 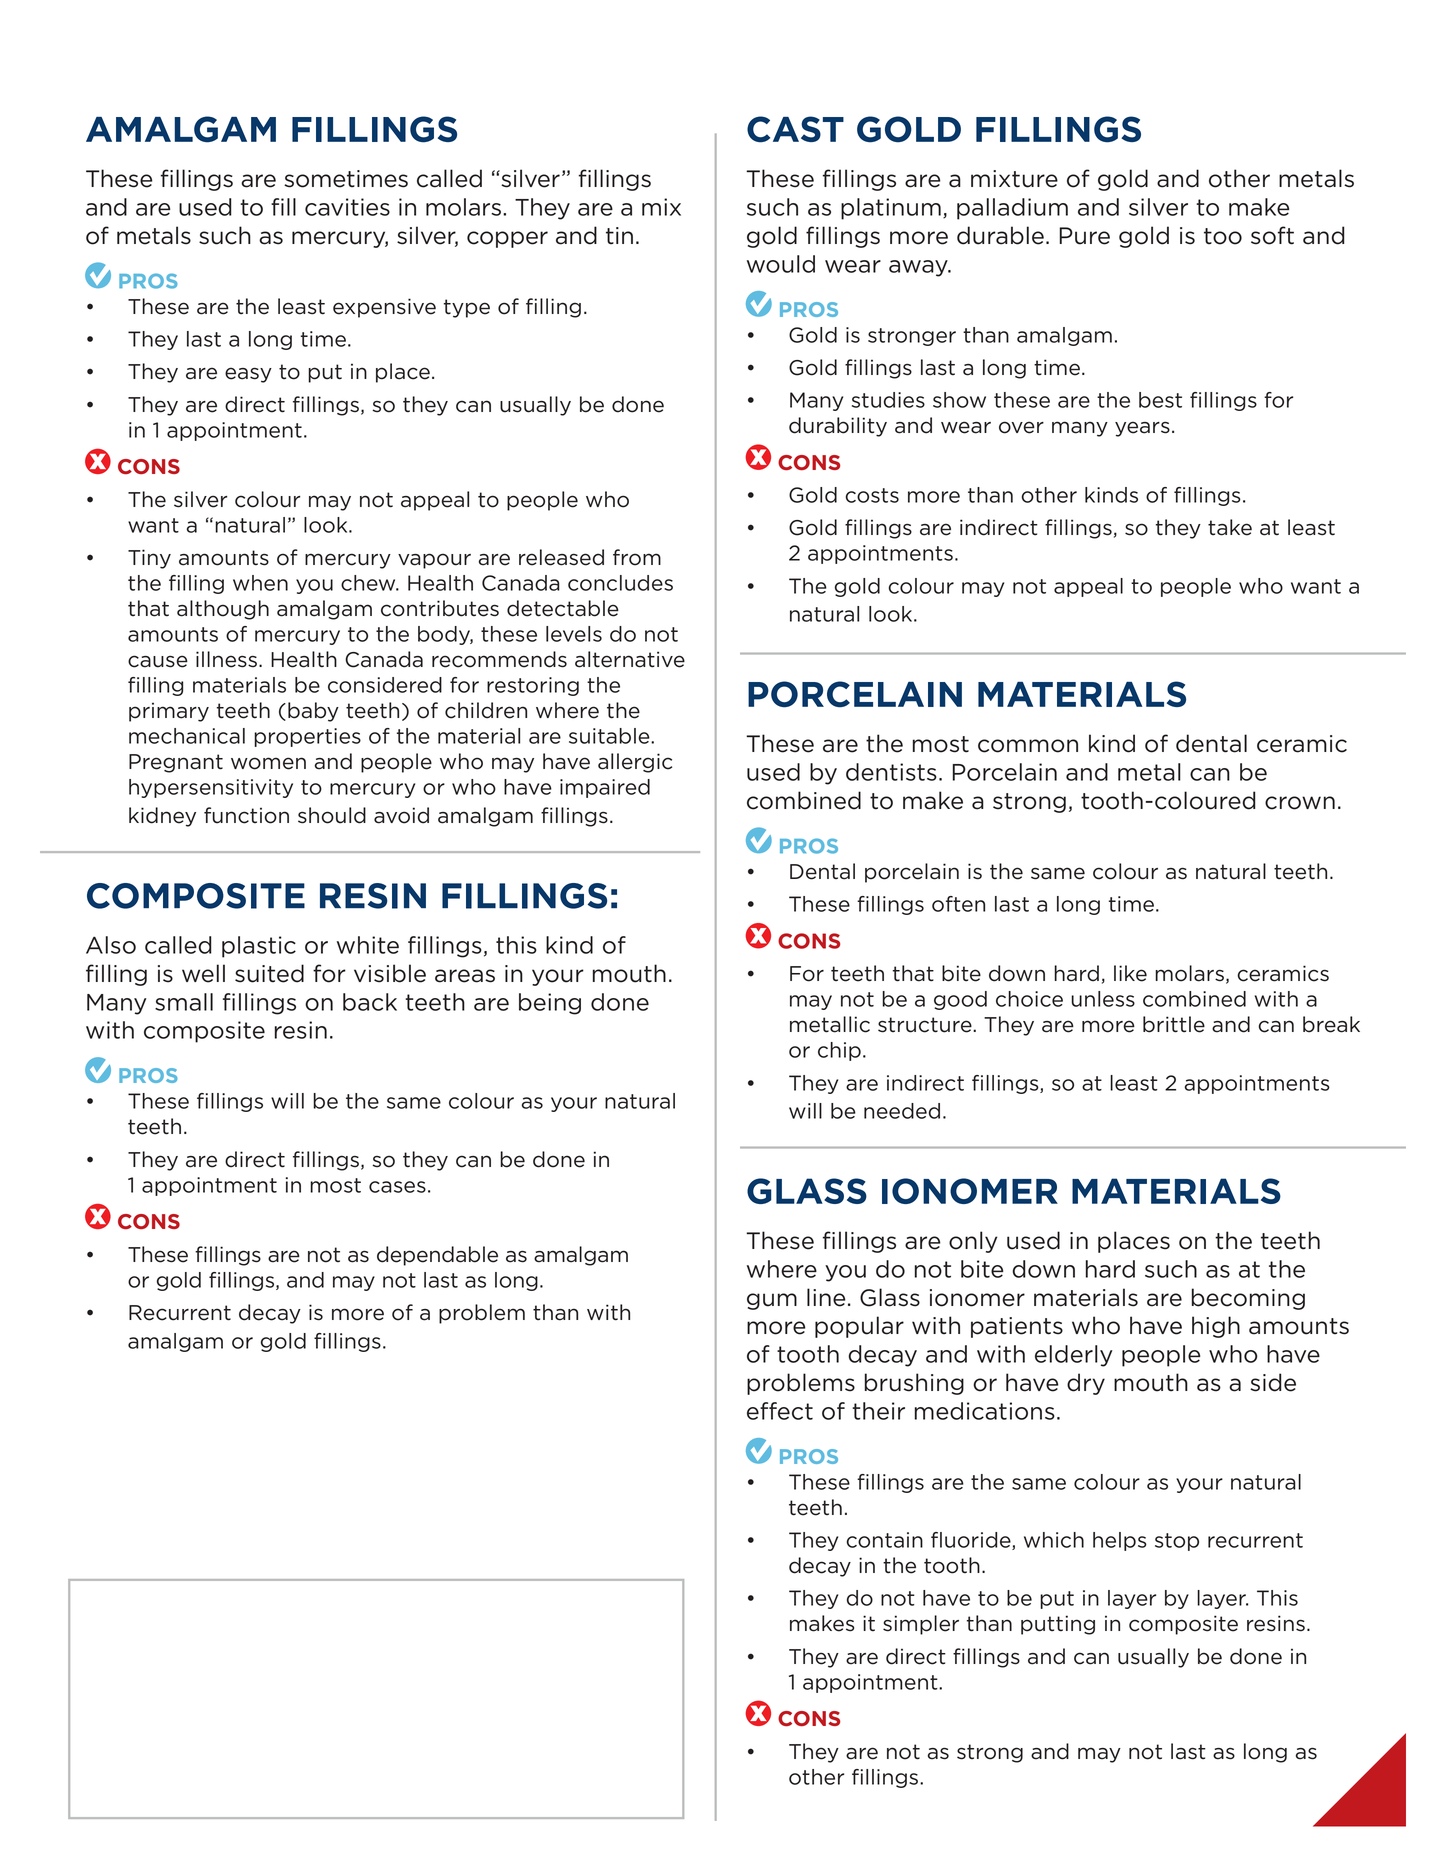 I want to click on take, so click(x=1230, y=527).
